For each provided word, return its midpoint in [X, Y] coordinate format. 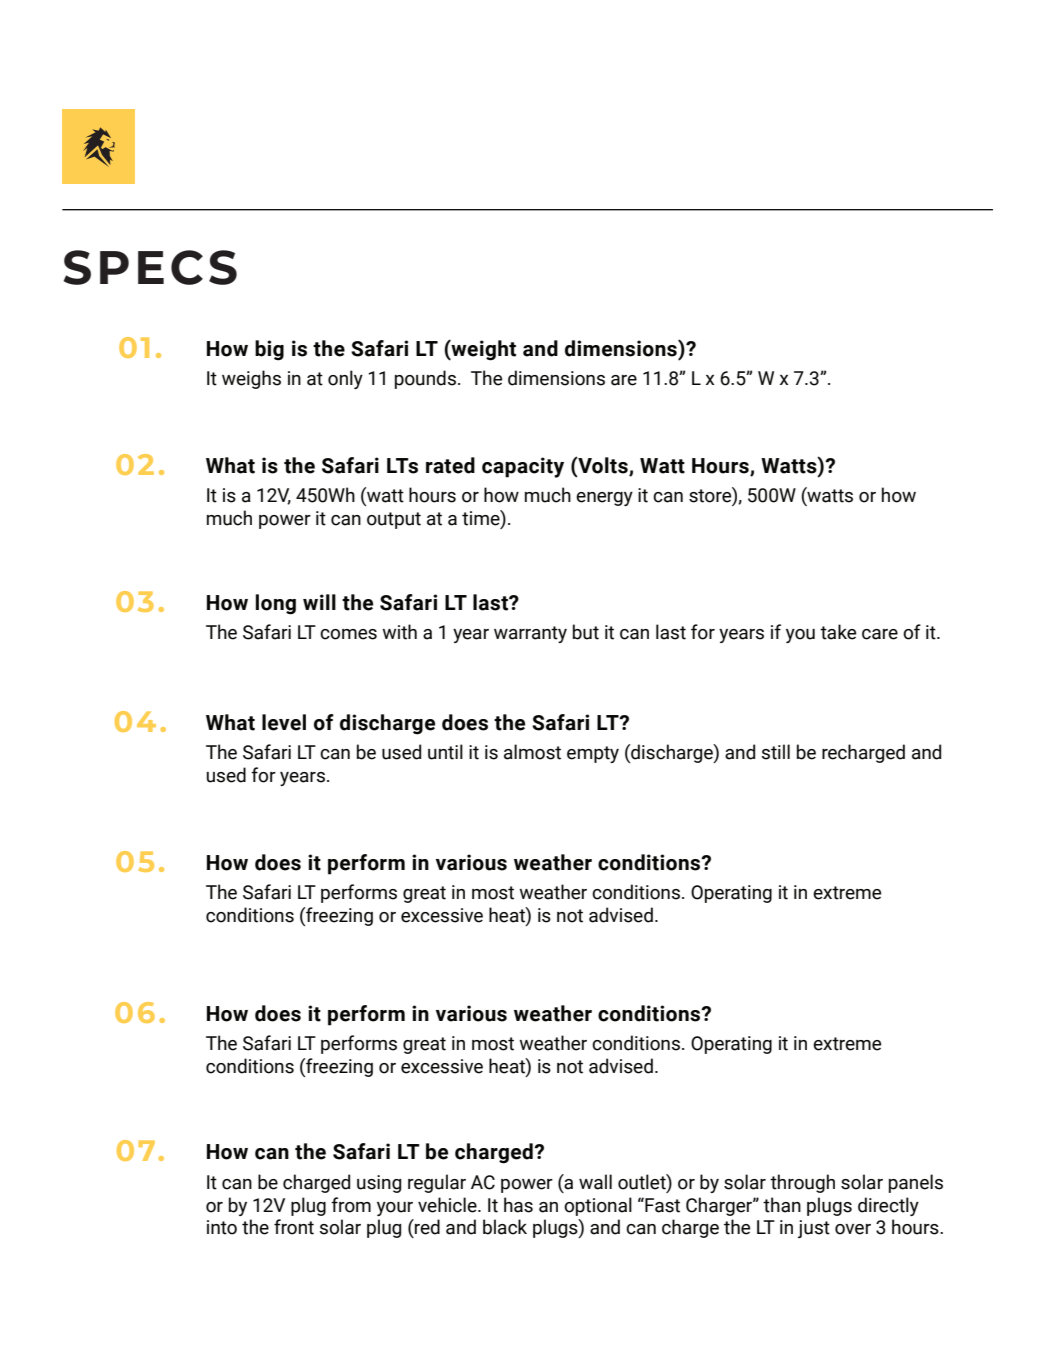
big [269, 350]
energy [604, 499]
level [284, 722]
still [776, 752]
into [222, 1227]
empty [593, 754]
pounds [425, 379]
